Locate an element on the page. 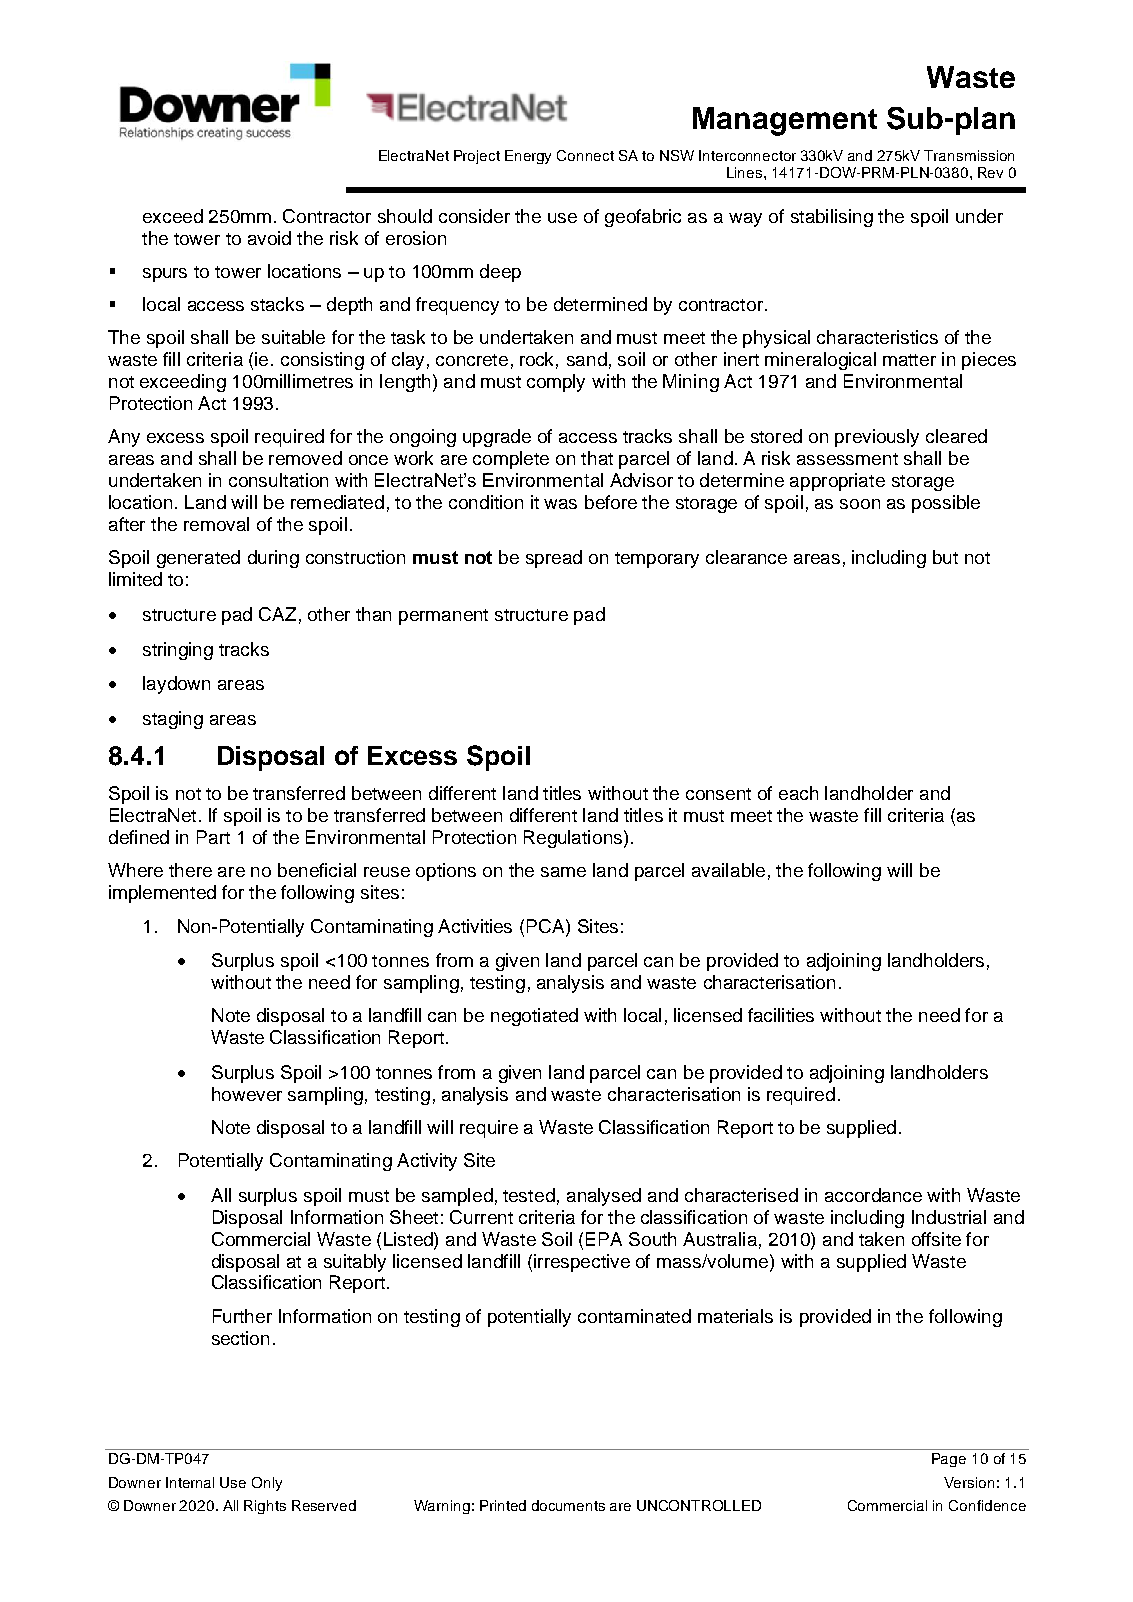  accordance is located at coordinates (873, 1195).
